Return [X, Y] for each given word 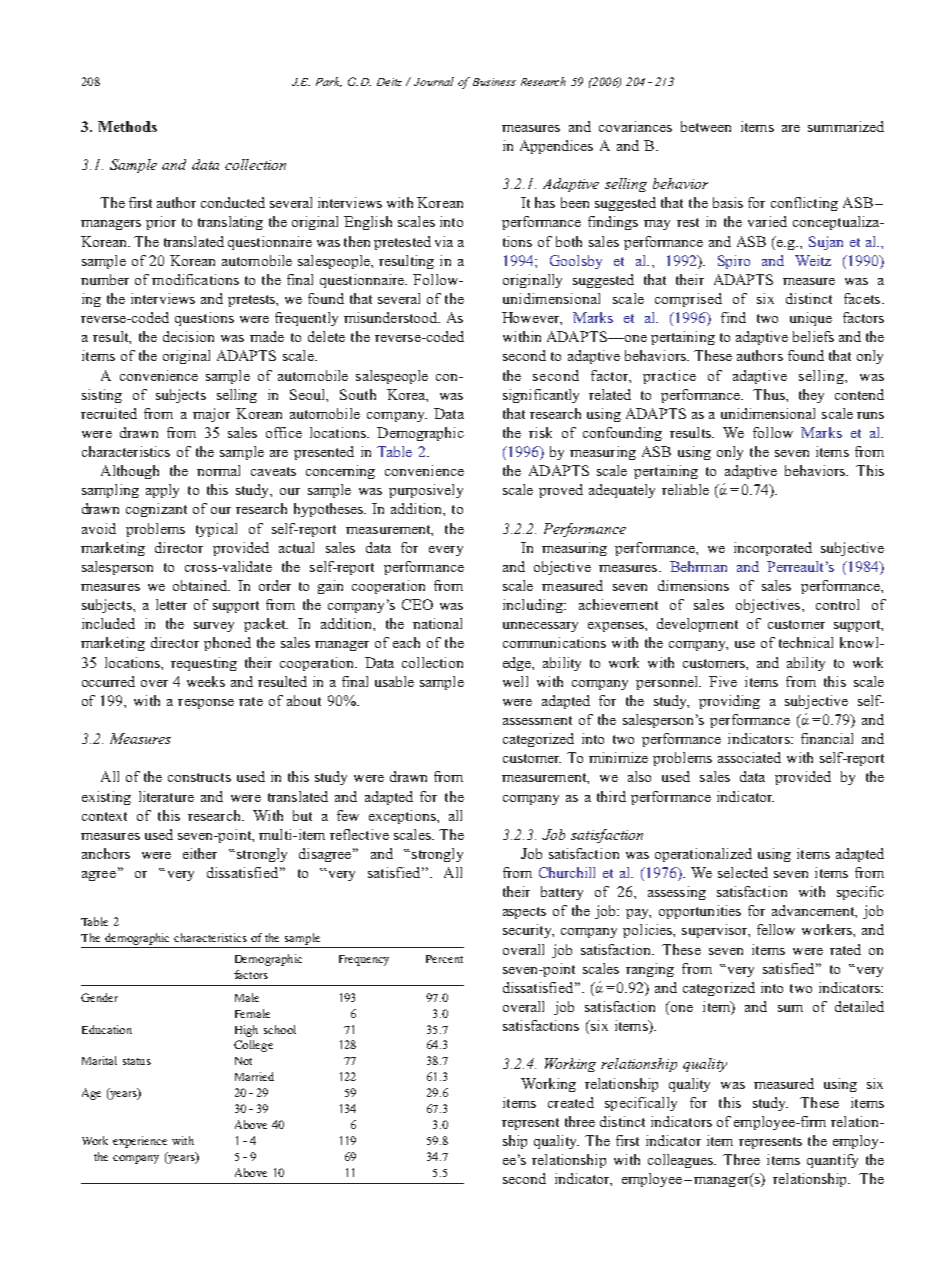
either [200, 853]
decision [188, 336]
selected [743, 872]
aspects [524, 913]
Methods [127, 126]
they [811, 396]
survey [214, 627]
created [571, 1102]
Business [494, 82]
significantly [541, 396]
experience [140, 1142]
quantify [832, 1161]
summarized [846, 126]
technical [806, 642]
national [437, 623]
